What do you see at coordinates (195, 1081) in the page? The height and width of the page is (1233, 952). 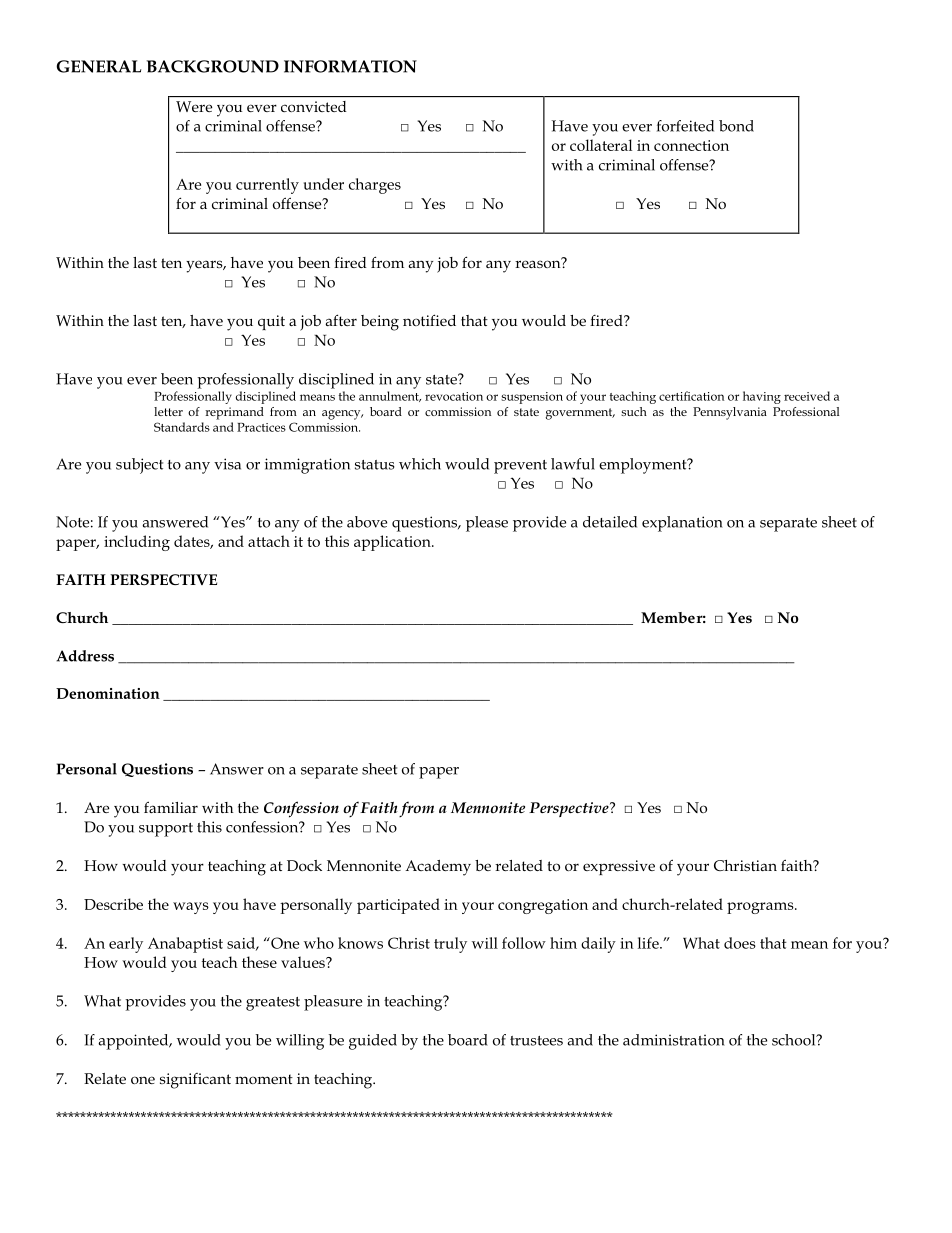 I see `significant` at bounding box center [195, 1081].
